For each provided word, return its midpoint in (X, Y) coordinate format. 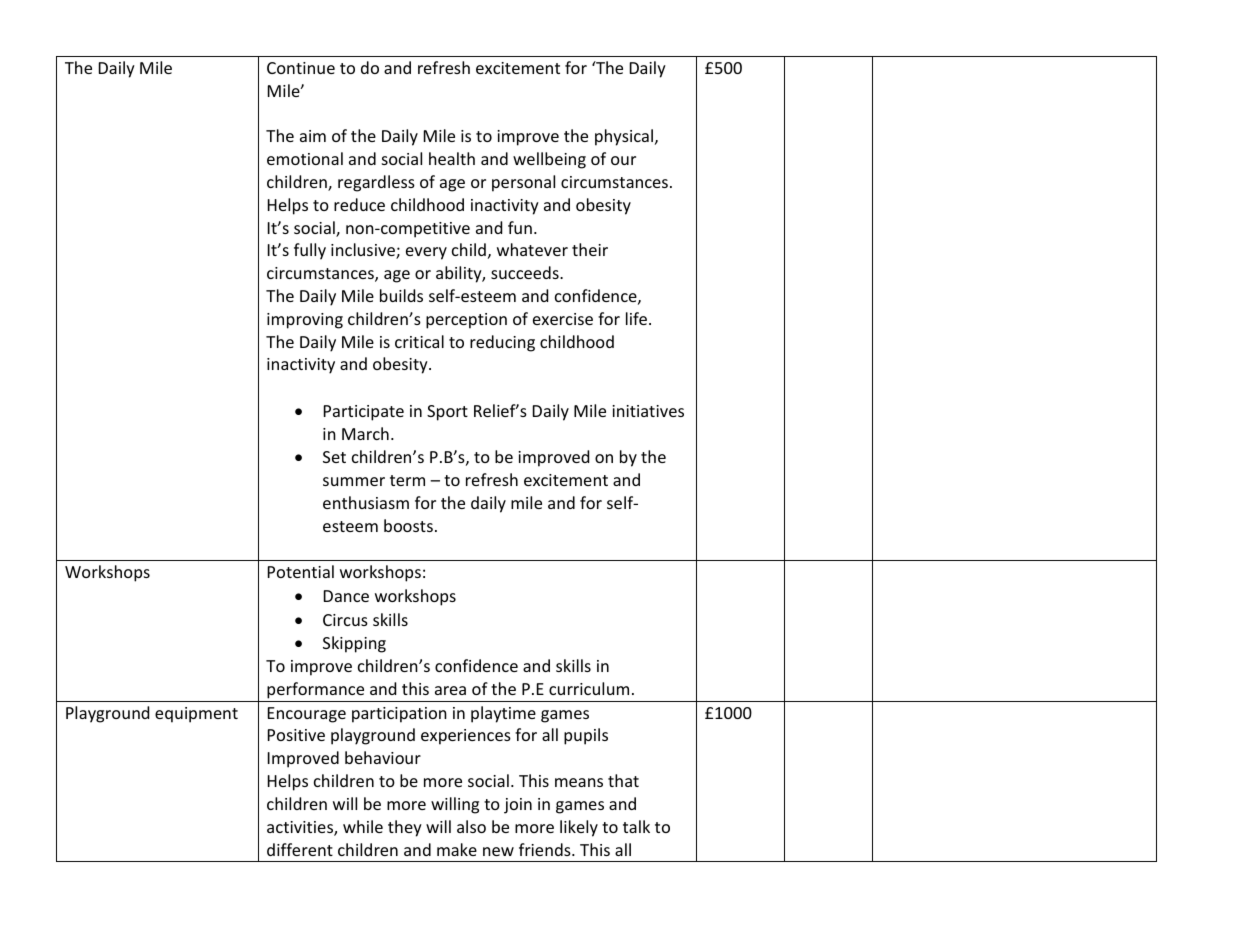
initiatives (648, 411)
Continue (301, 68)
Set (334, 457)
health (452, 158)
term (407, 480)
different (300, 849)
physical (625, 137)
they (405, 828)
